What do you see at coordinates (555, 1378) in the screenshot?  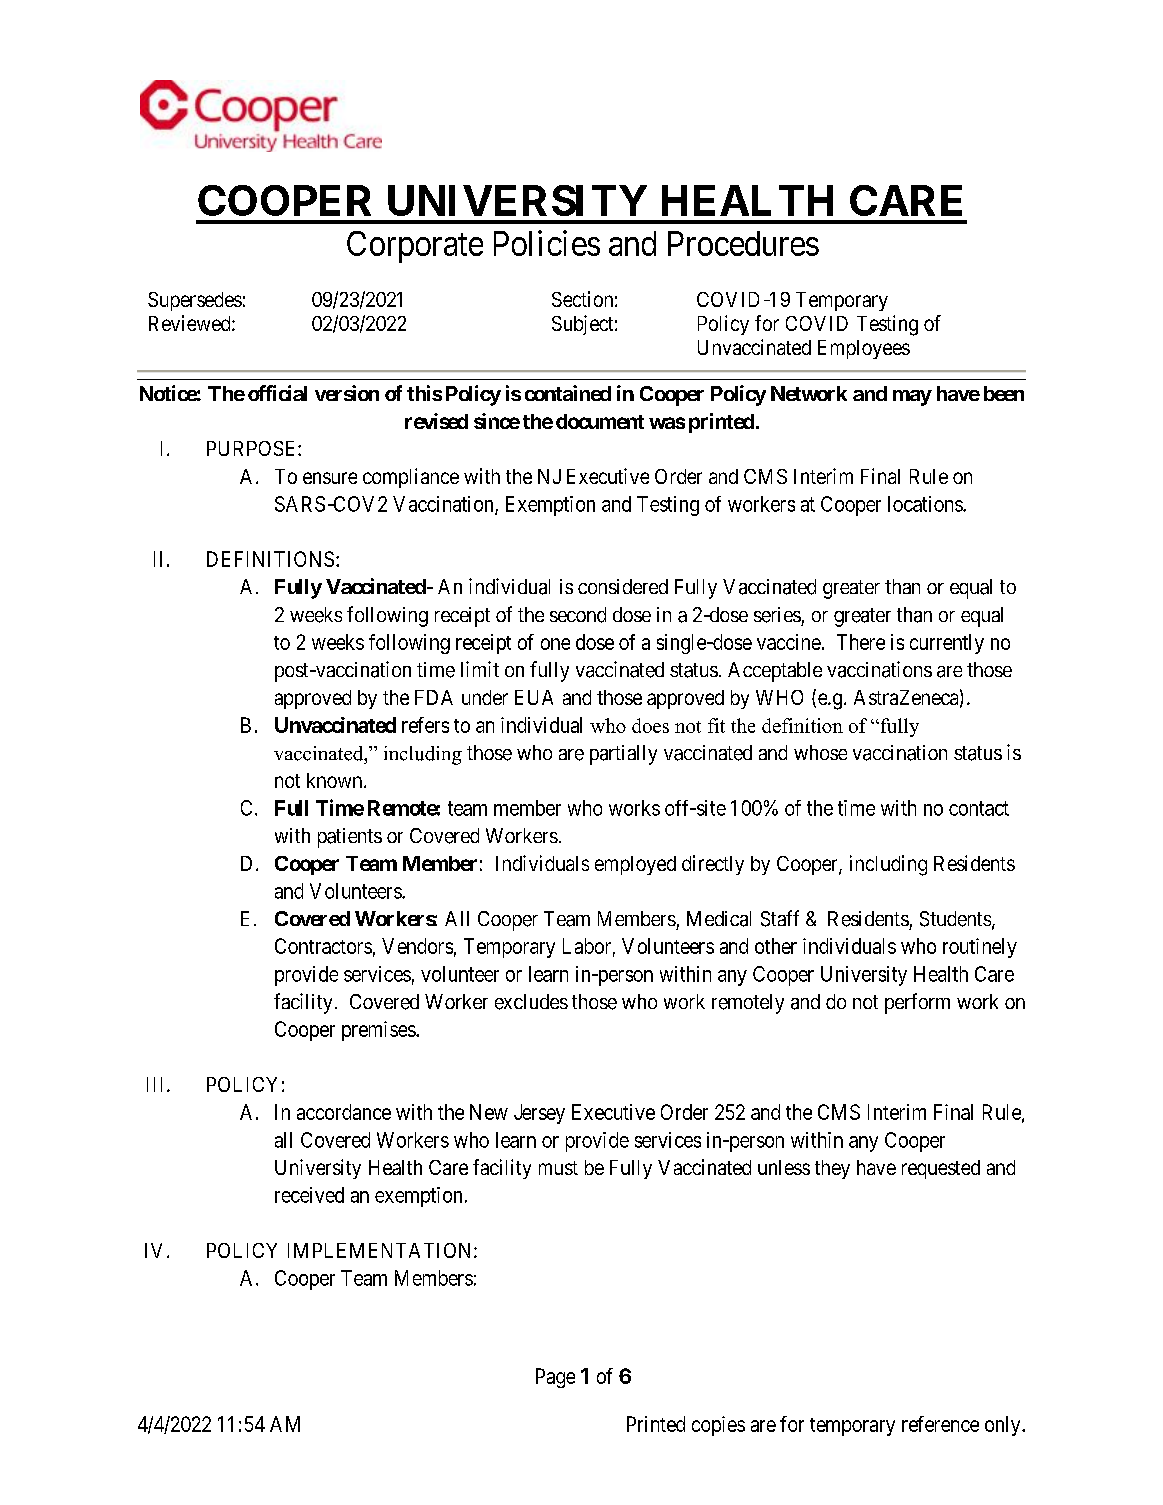 I see `Page` at bounding box center [555, 1378].
